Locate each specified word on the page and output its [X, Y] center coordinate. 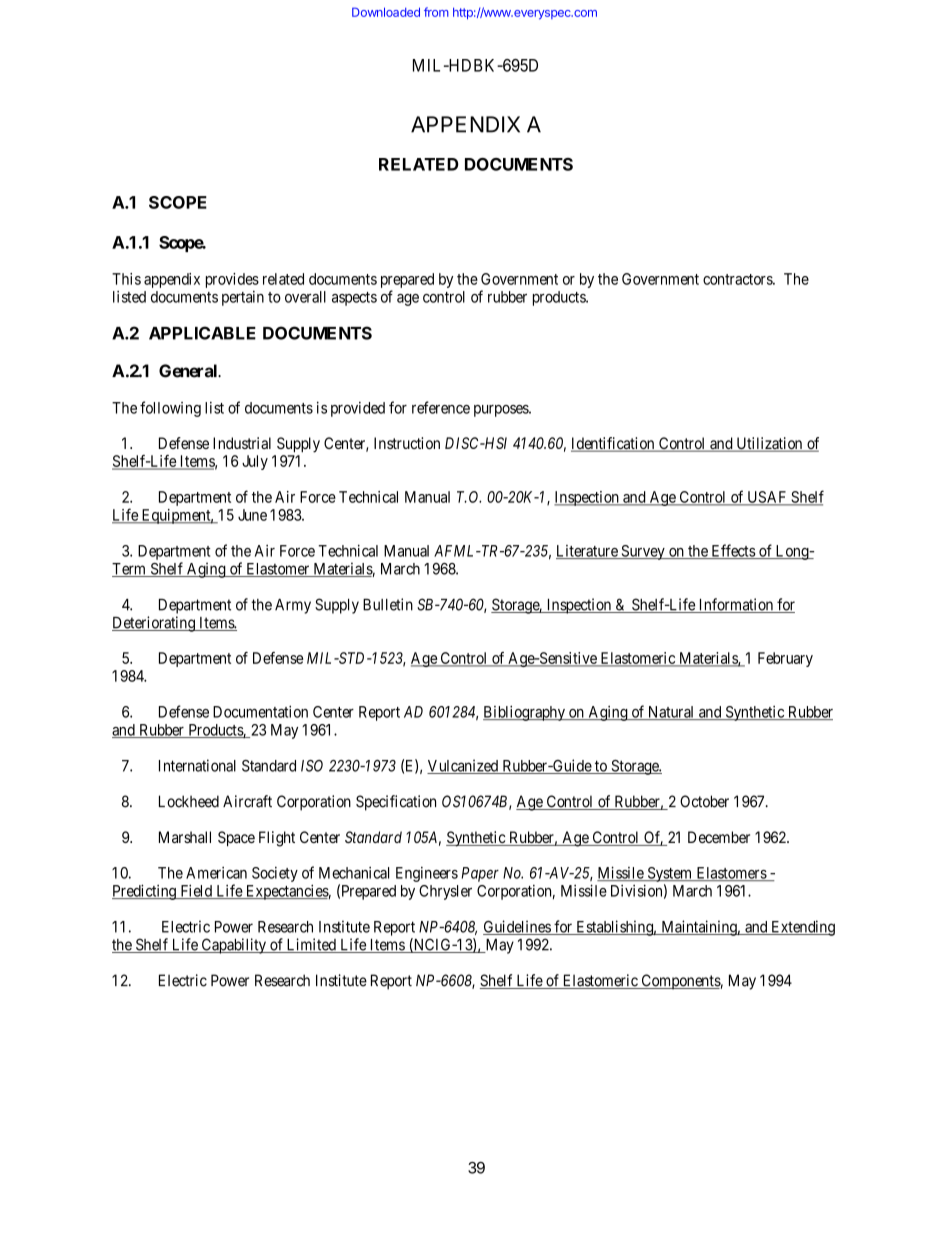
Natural [671, 713]
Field [196, 891]
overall [305, 297]
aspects [354, 299]
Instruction [407, 443]
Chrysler [445, 892]
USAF [767, 498]
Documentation [260, 711]
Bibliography [525, 713]
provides [232, 280]
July [255, 462]
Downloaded [386, 12]
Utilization [769, 444]
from [436, 12]
